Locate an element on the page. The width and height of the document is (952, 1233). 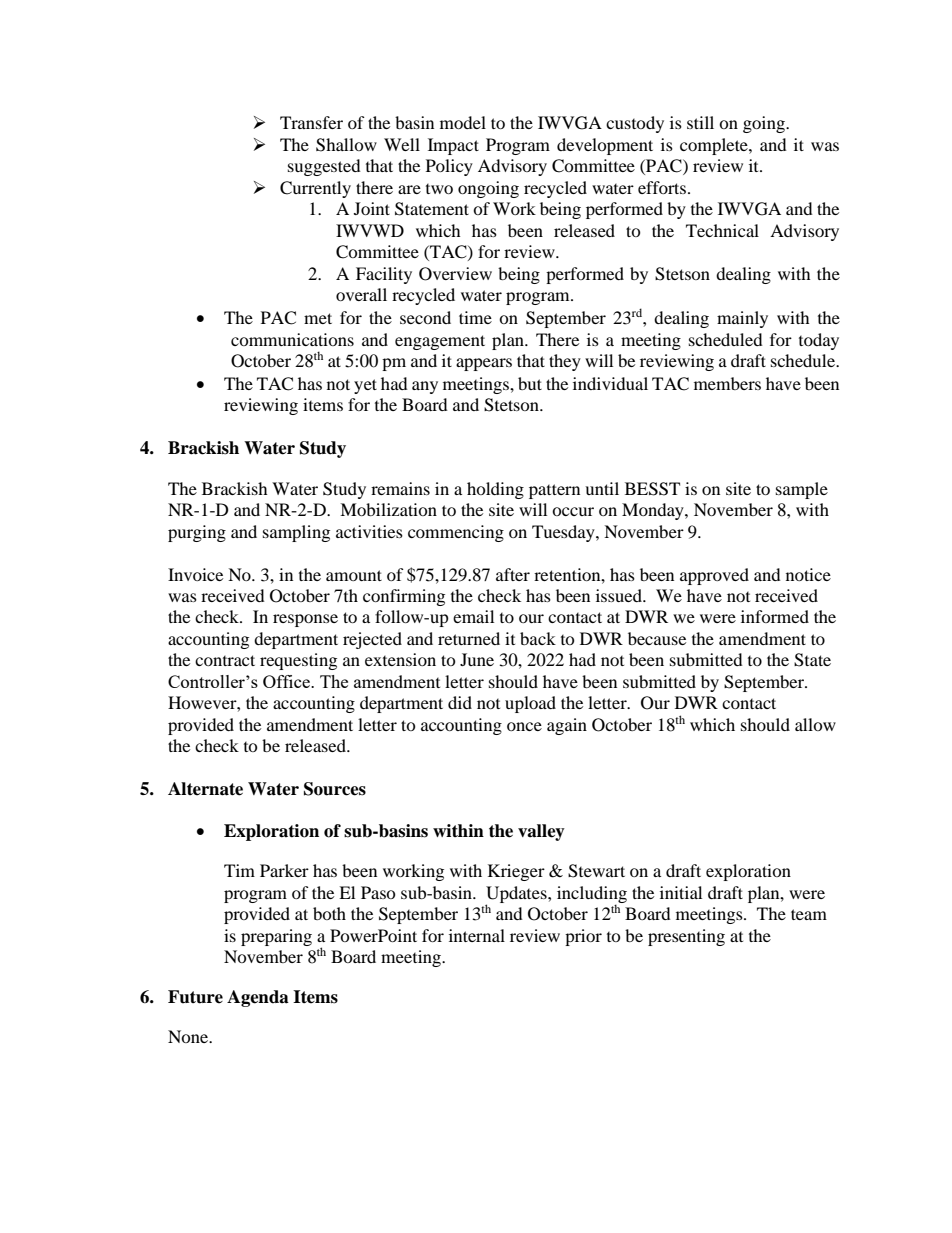
Transfer is located at coordinates (311, 122).
